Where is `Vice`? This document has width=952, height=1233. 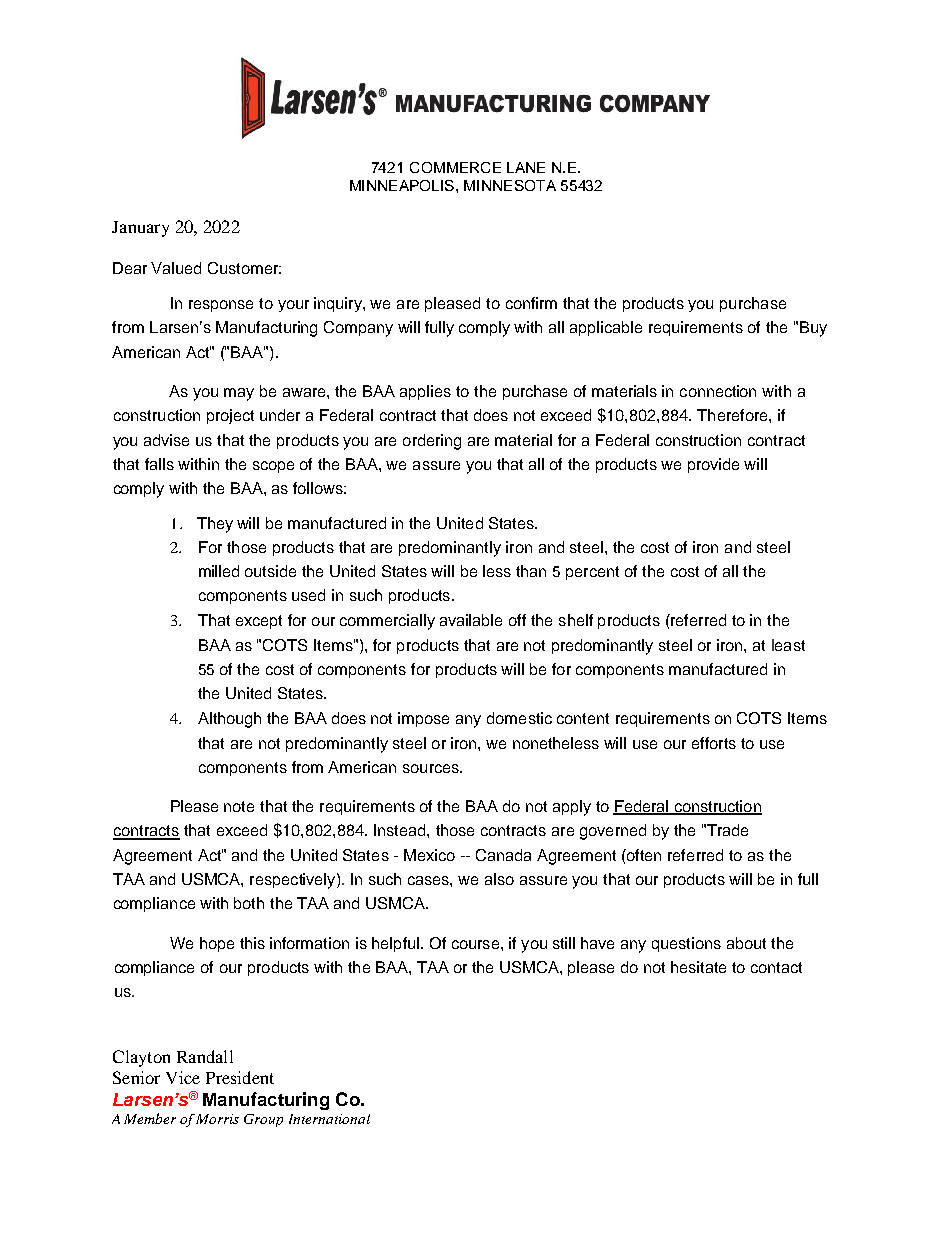
Vice is located at coordinates (183, 1077).
